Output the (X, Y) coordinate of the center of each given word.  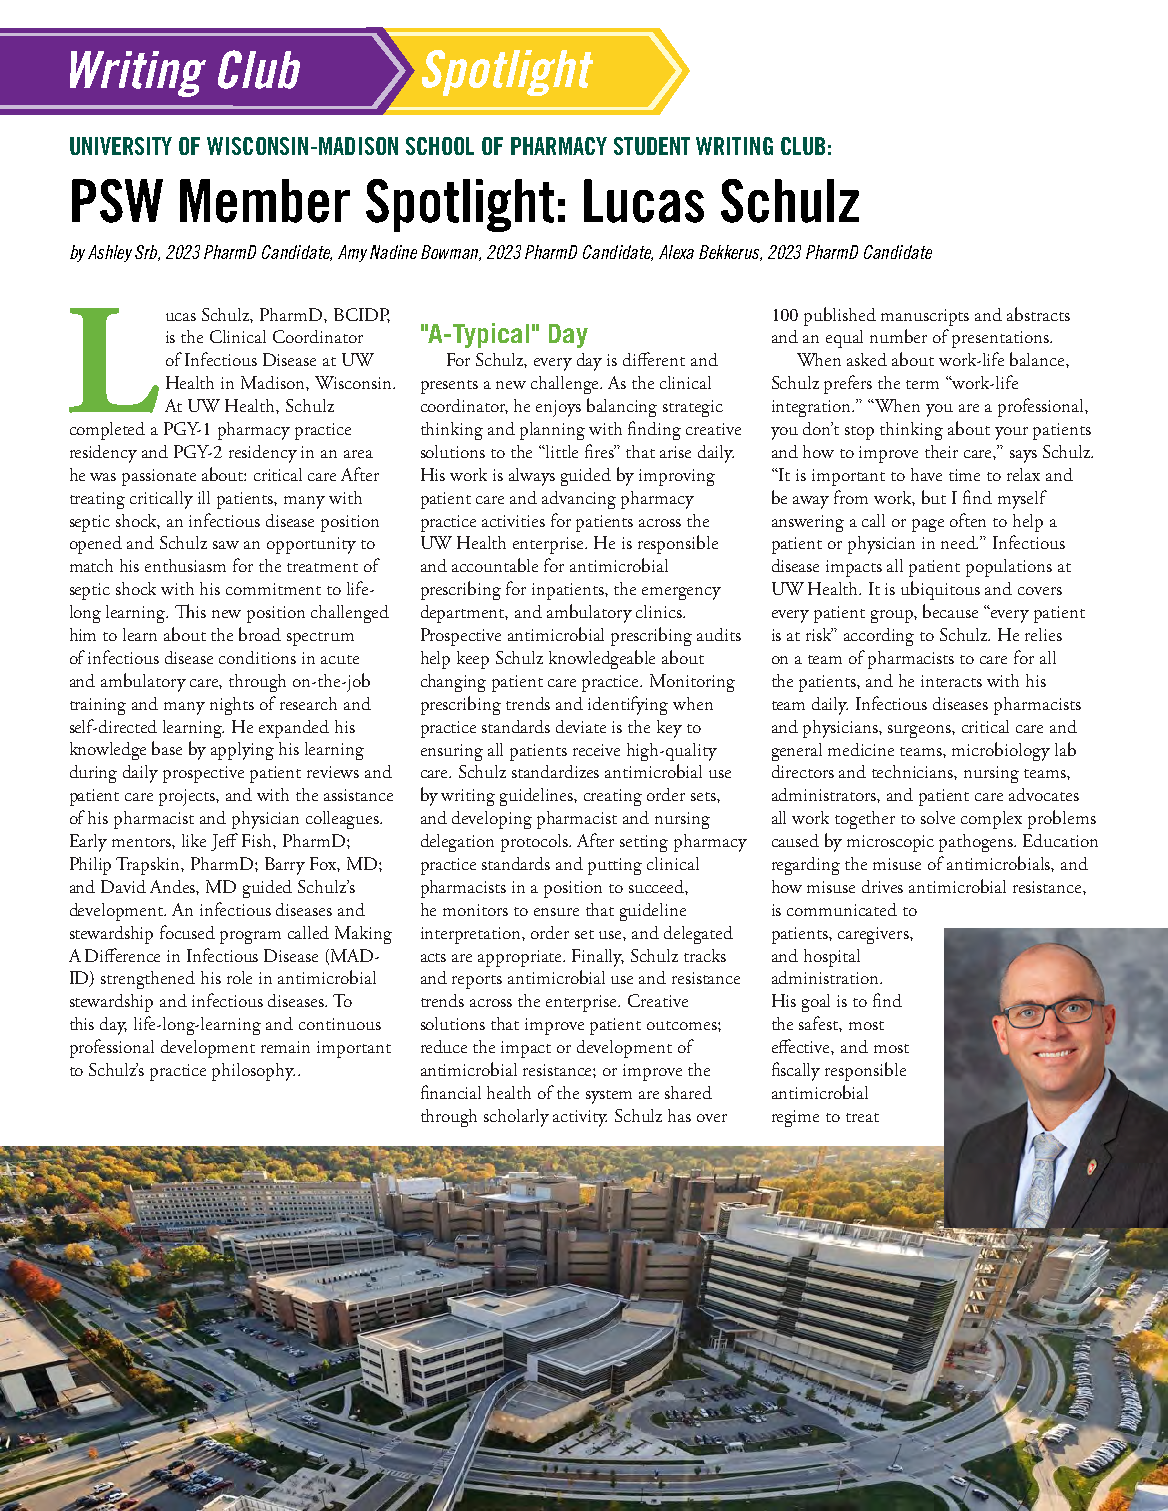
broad (260, 634)
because (950, 611)
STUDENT (652, 146)
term (922, 384)
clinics (660, 611)
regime (795, 1118)
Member (265, 201)
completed (107, 431)
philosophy (253, 1072)
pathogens (977, 843)
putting (615, 866)
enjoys (558, 408)
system (609, 1097)
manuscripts (925, 317)
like (194, 840)
